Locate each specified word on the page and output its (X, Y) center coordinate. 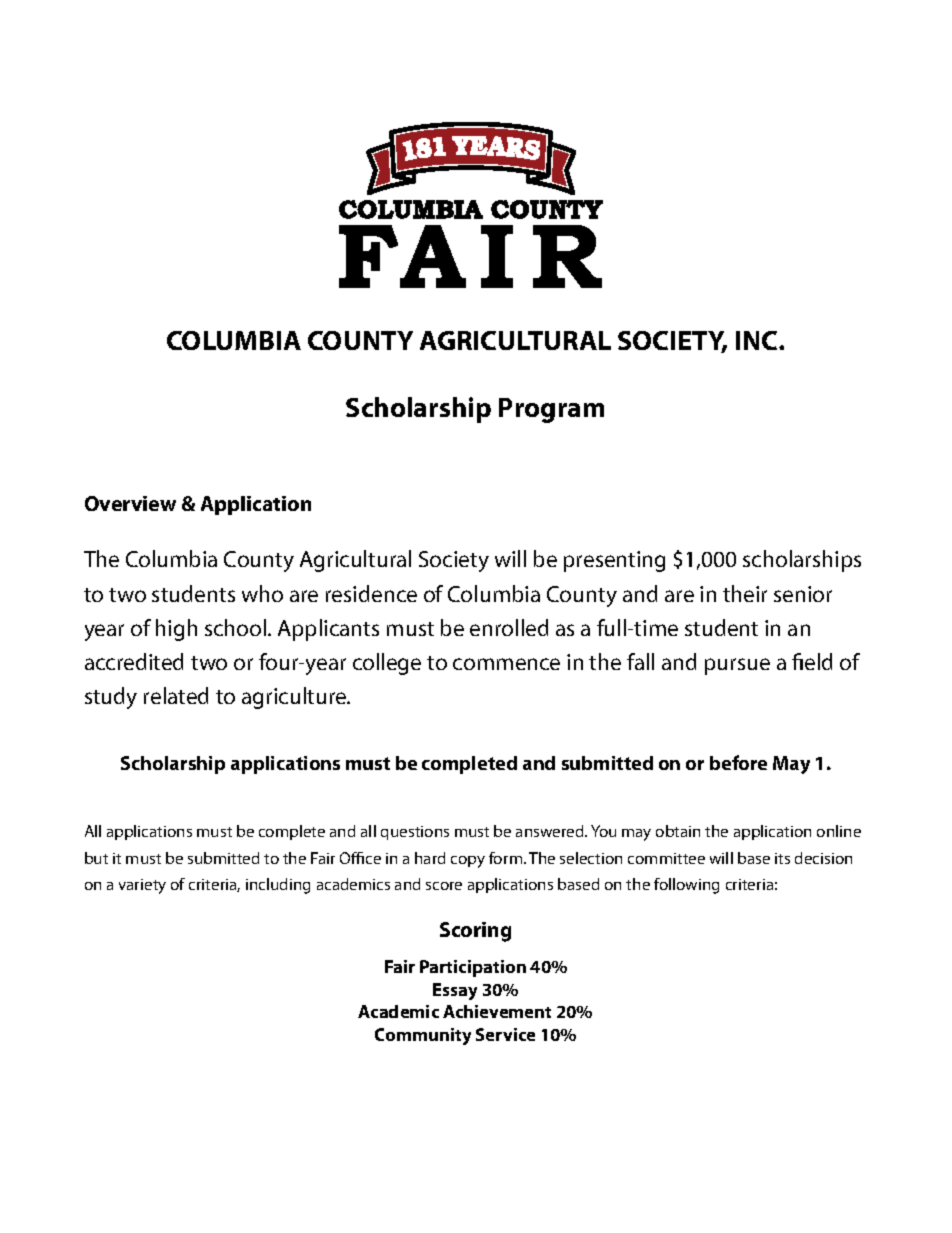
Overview (130, 503)
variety (142, 886)
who (262, 593)
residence (371, 593)
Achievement (497, 1011)
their (745, 593)
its (782, 858)
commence (506, 664)
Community (423, 1036)
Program (551, 410)
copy (468, 862)
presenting (614, 561)
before (738, 762)
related (176, 695)
